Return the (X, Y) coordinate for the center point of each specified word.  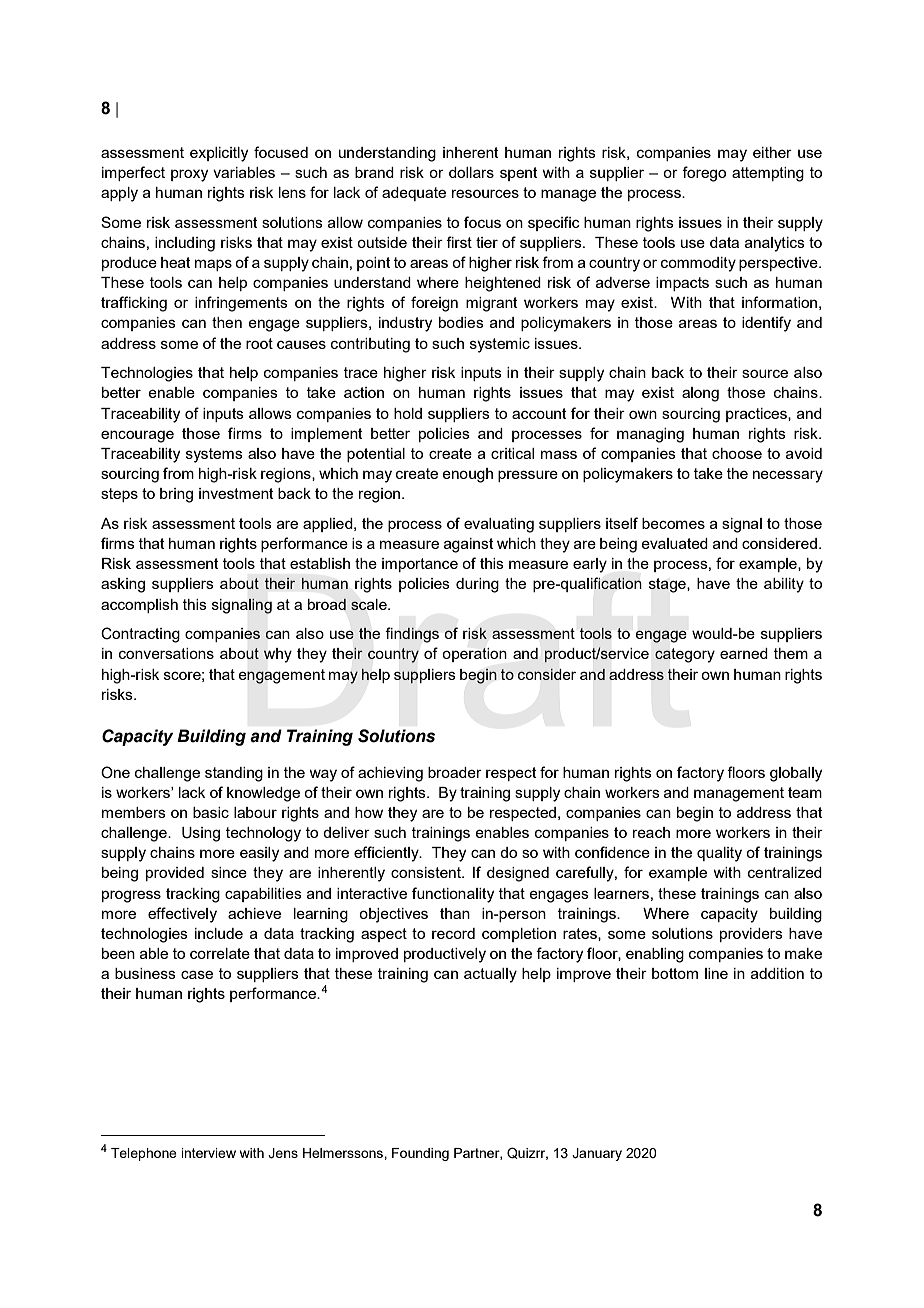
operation (474, 655)
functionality (453, 895)
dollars (471, 172)
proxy (189, 175)
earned (744, 653)
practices (757, 415)
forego (704, 174)
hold (408, 413)
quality (719, 854)
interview (208, 1153)
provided (175, 874)
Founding (420, 1154)
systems (214, 455)
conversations (166, 653)
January (597, 1154)
